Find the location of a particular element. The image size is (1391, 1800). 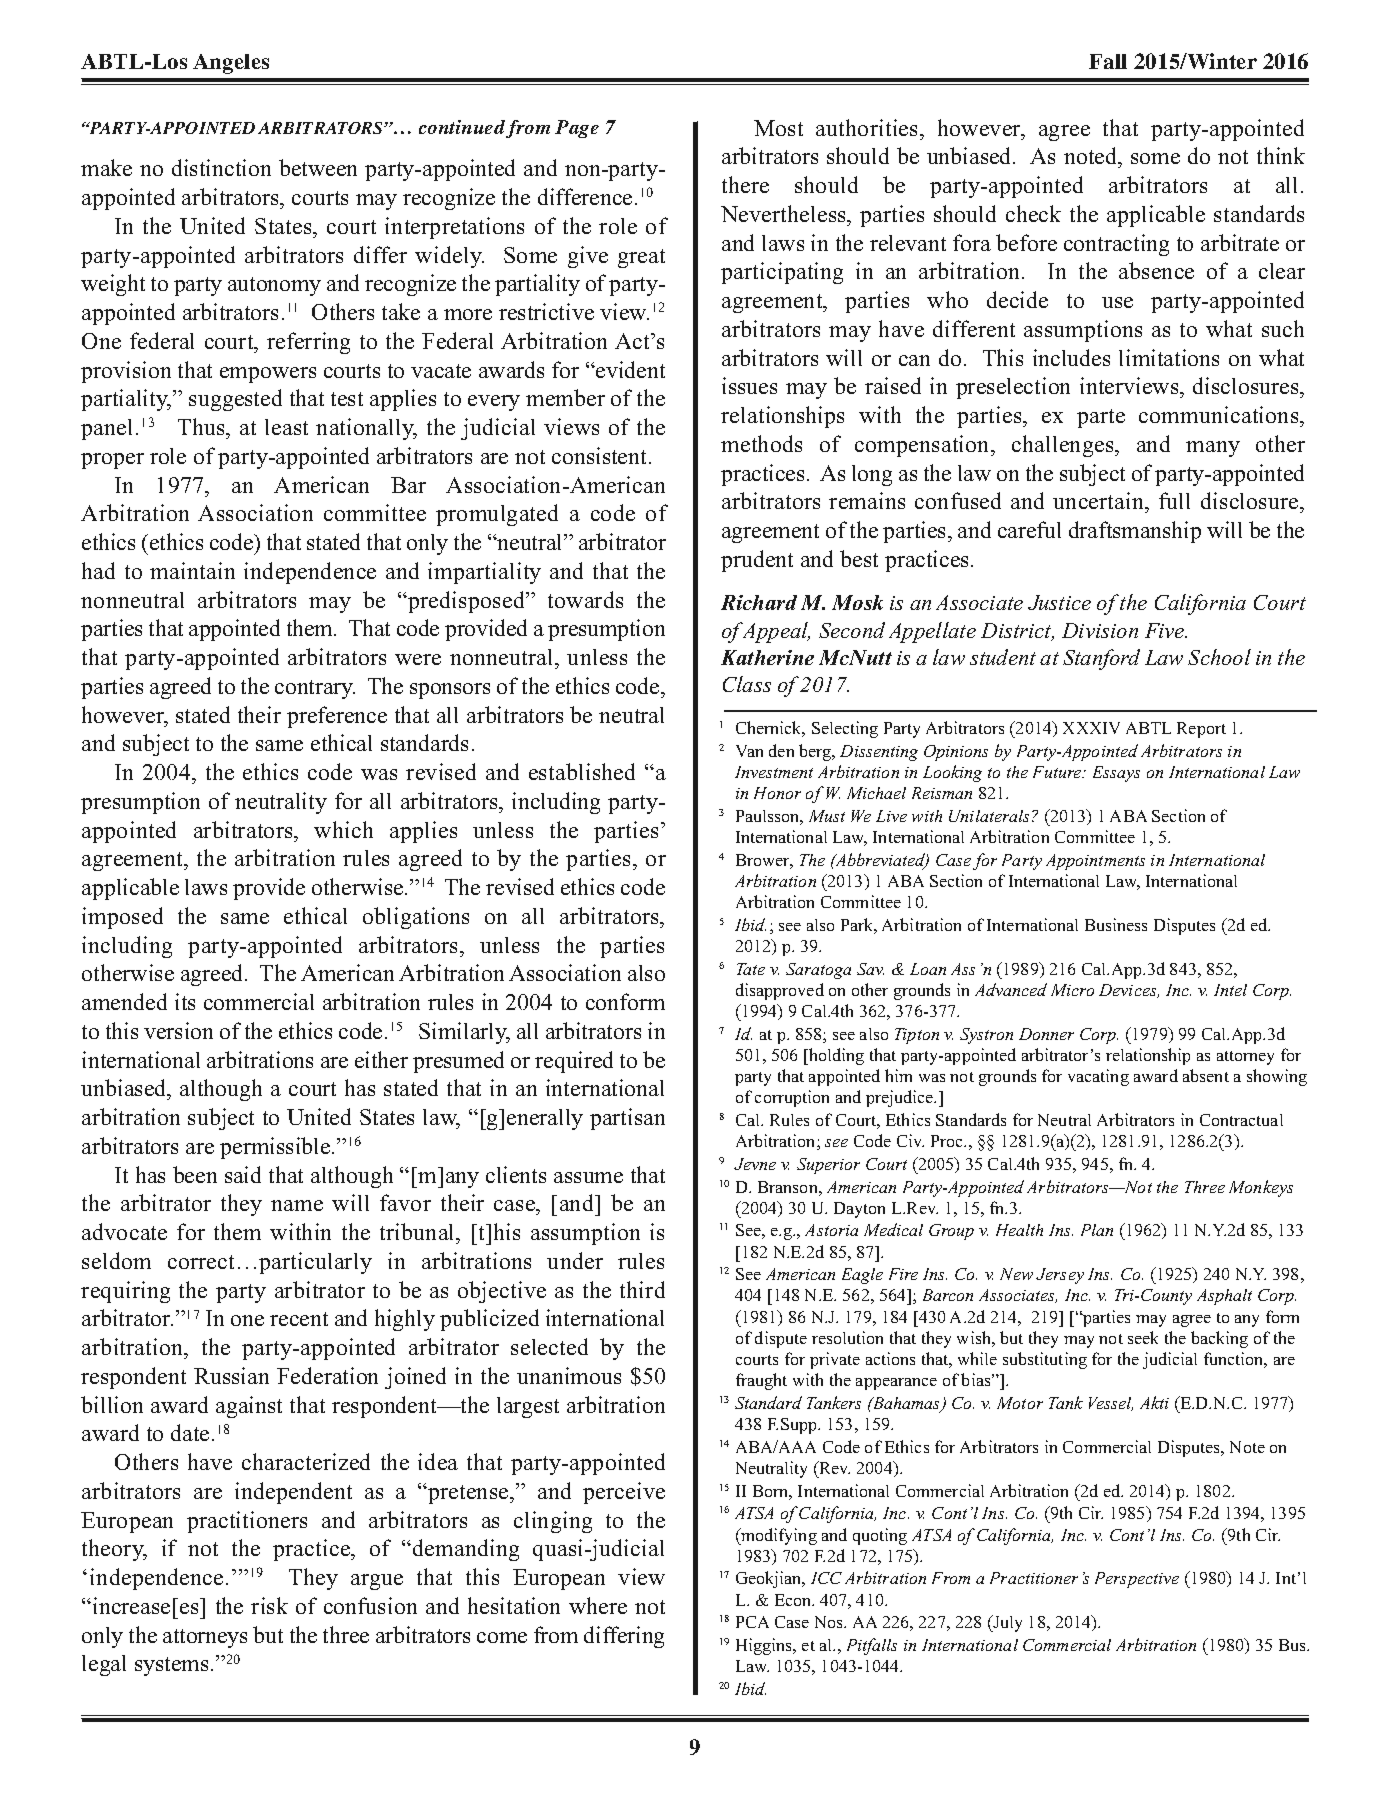

methods is located at coordinates (761, 443).
